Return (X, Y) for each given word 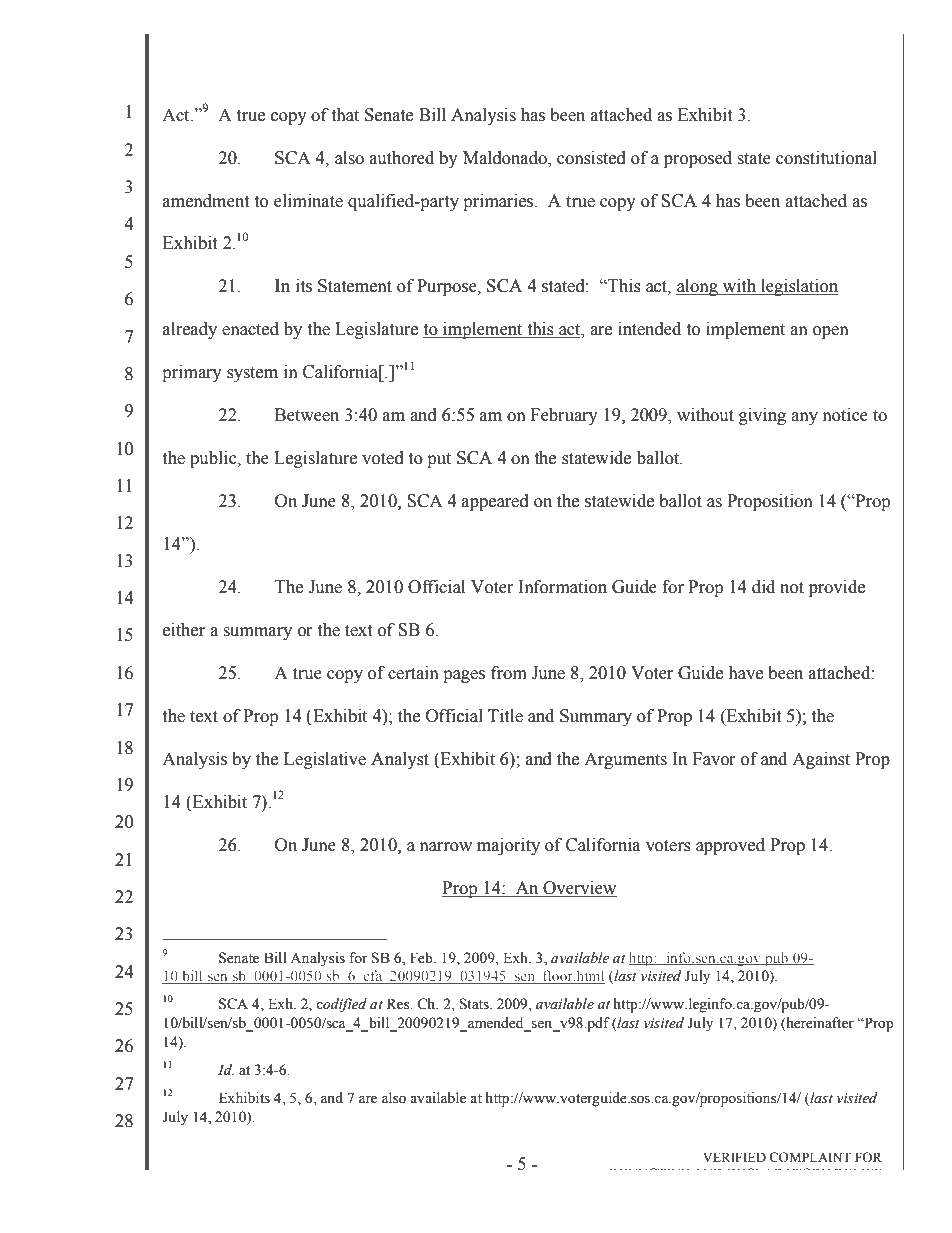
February (564, 416)
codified (341, 1005)
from (509, 673)
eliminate (308, 201)
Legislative (325, 760)
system (252, 374)
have (745, 673)
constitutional (826, 158)
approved (730, 846)
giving (762, 416)
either (184, 630)
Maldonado (506, 158)
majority (508, 846)
